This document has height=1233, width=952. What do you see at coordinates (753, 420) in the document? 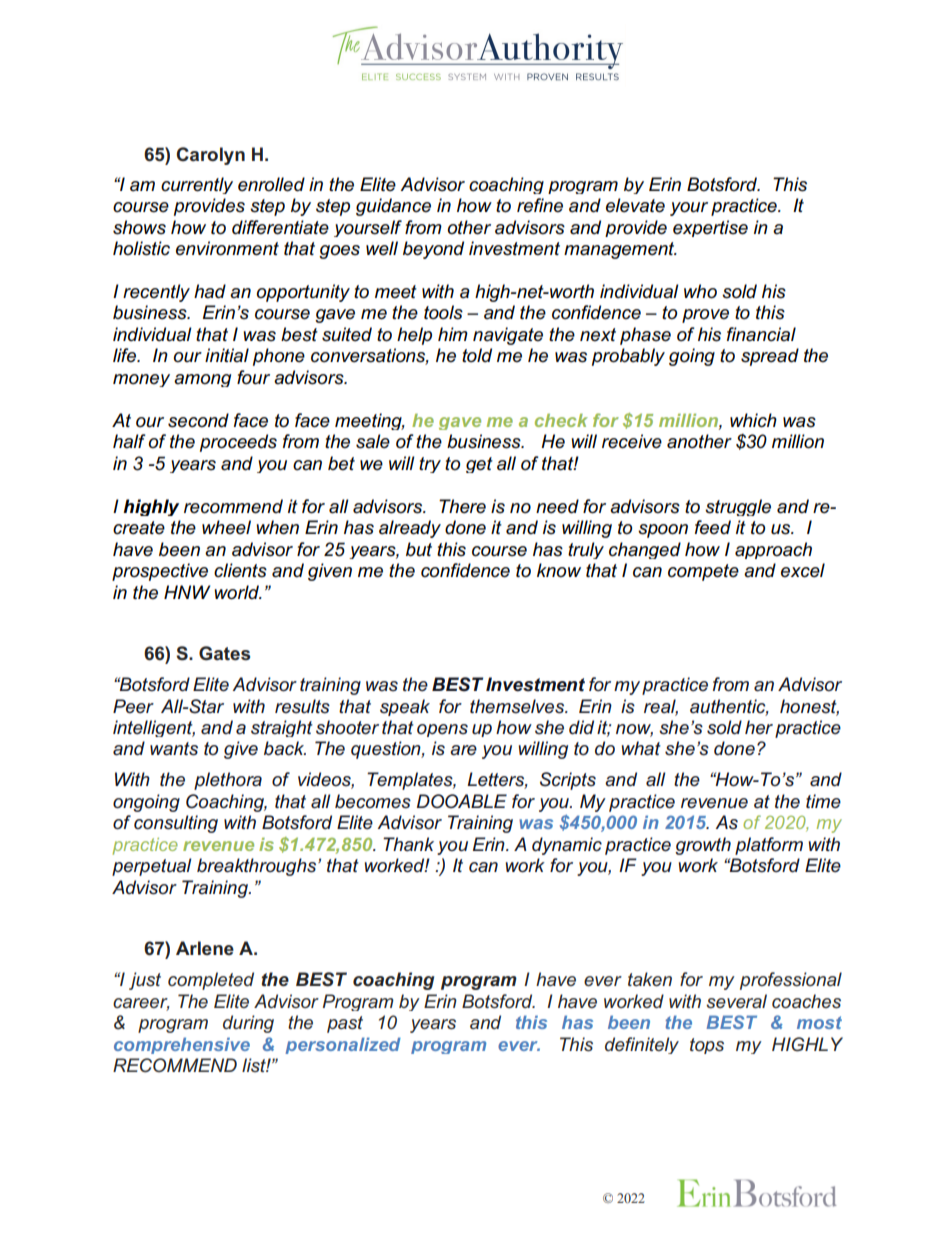
I see `which` at bounding box center [753, 420].
